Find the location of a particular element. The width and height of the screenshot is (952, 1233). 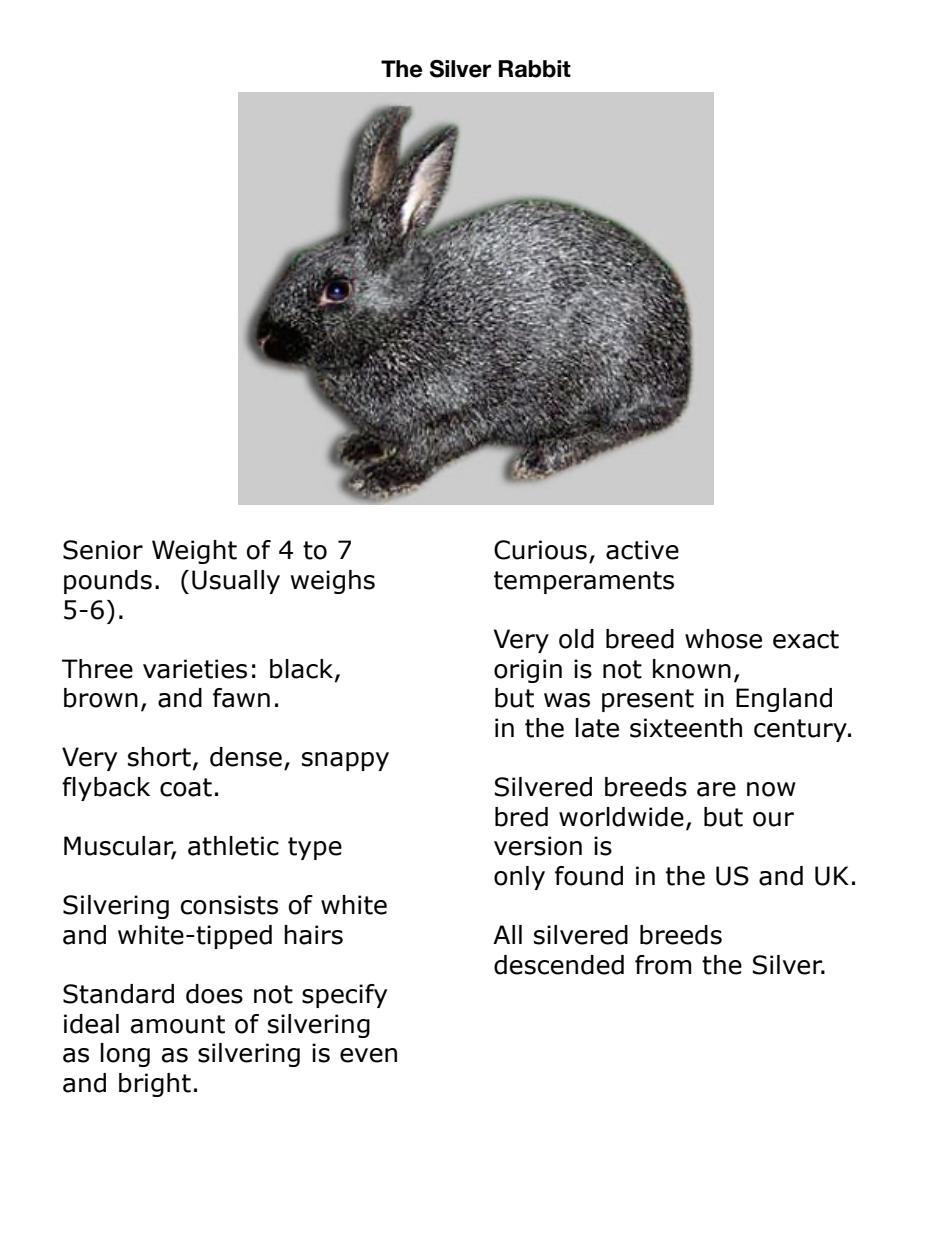

Curious is located at coordinates (540, 550).
